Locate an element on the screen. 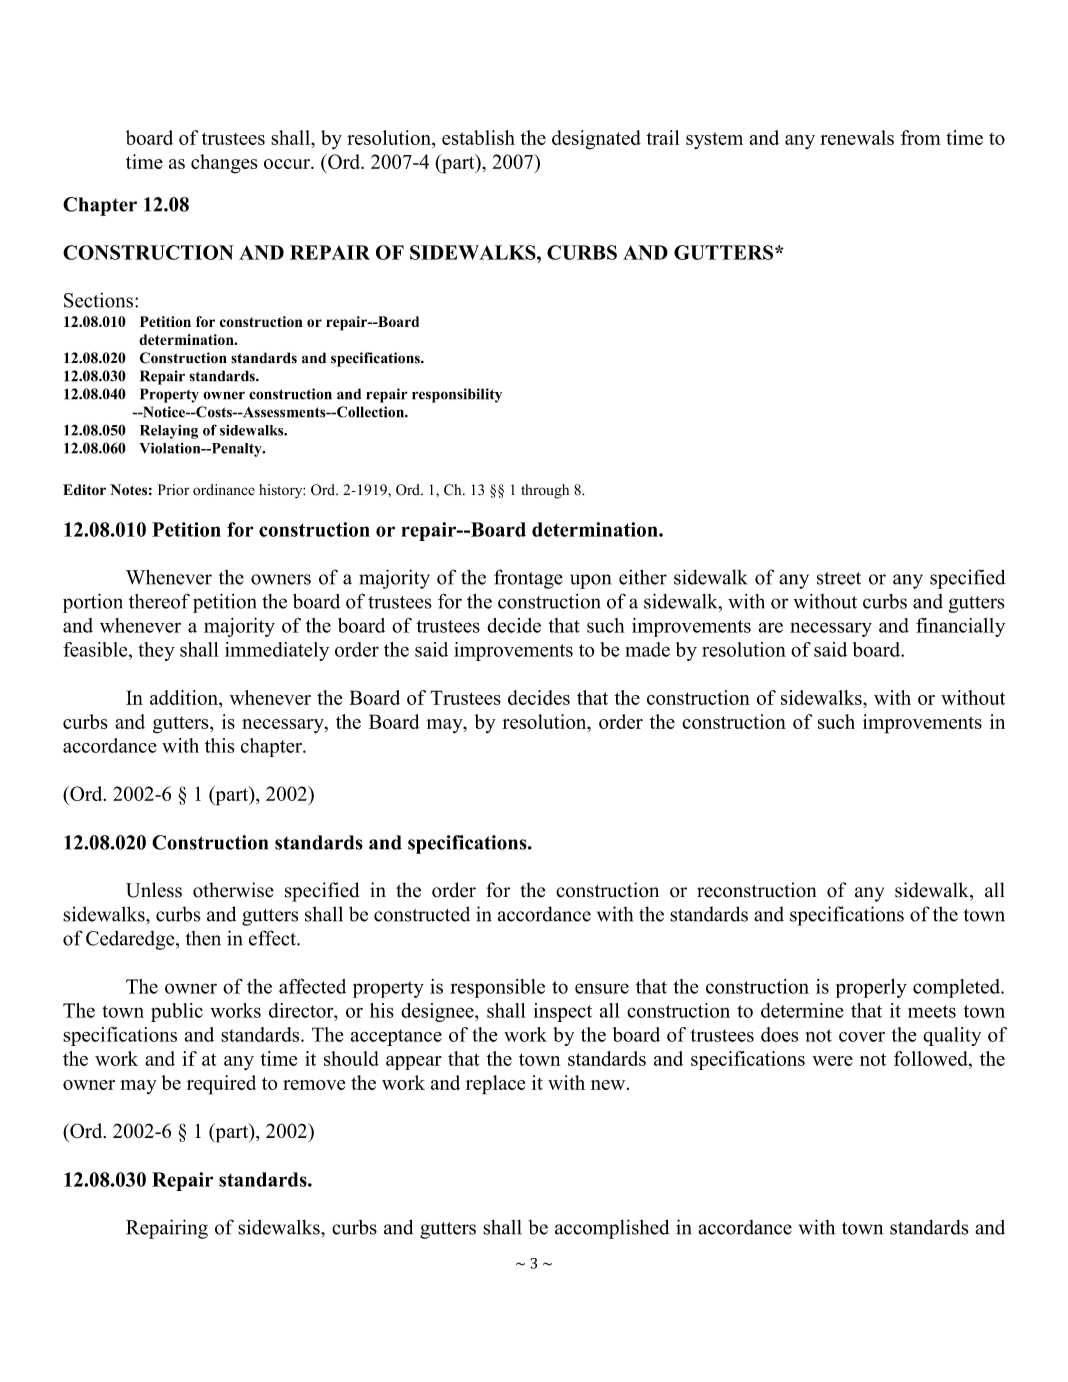 Image resolution: width=1068 pixels, height=1382 pixels. financially is located at coordinates (960, 627).
